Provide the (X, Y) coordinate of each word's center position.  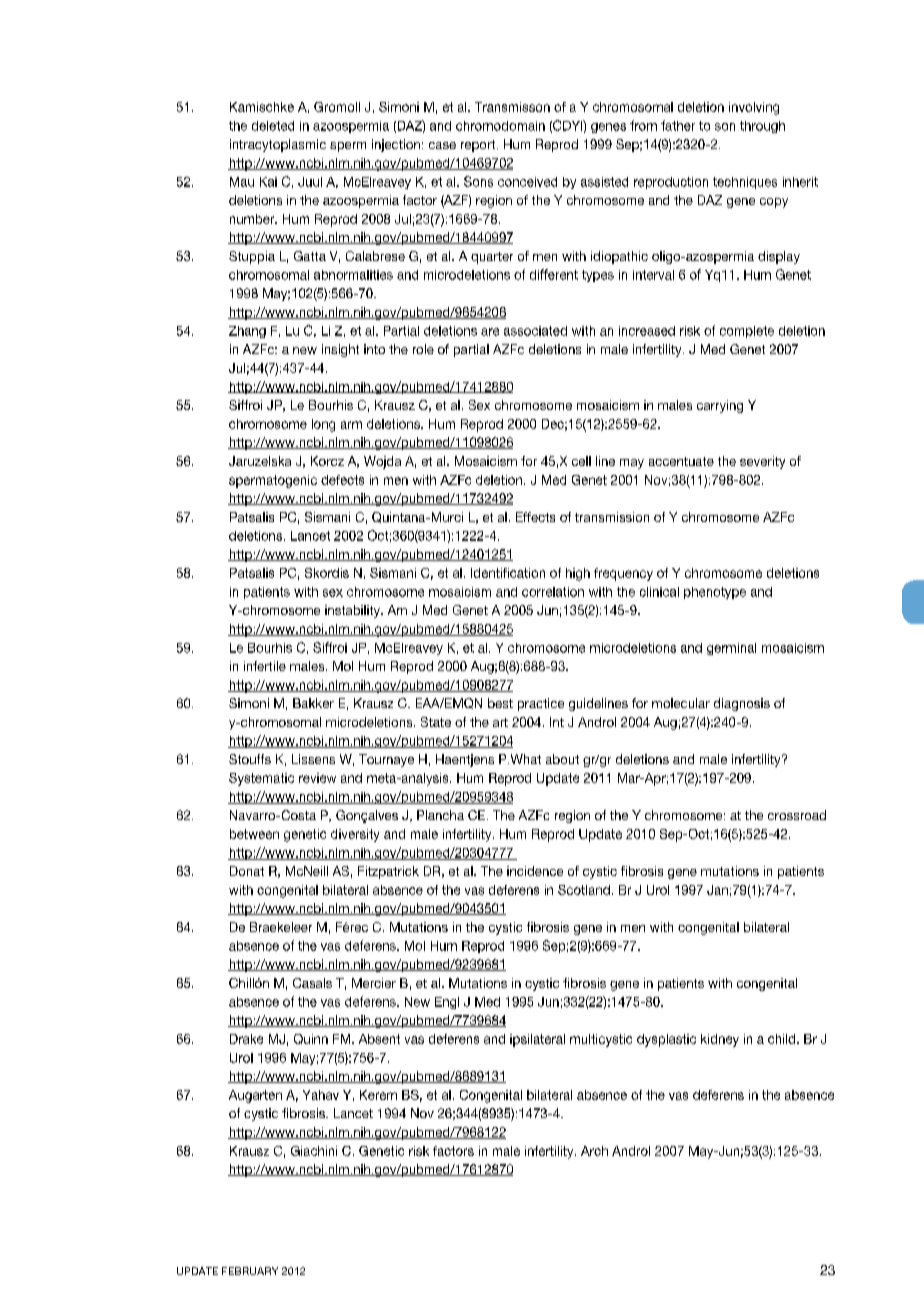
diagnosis (742, 704)
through (762, 127)
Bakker (313, 703)
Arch (594, 1151)
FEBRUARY (250, 1271)
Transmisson (512, 107)
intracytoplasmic (278, 145)
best (500, 703)
